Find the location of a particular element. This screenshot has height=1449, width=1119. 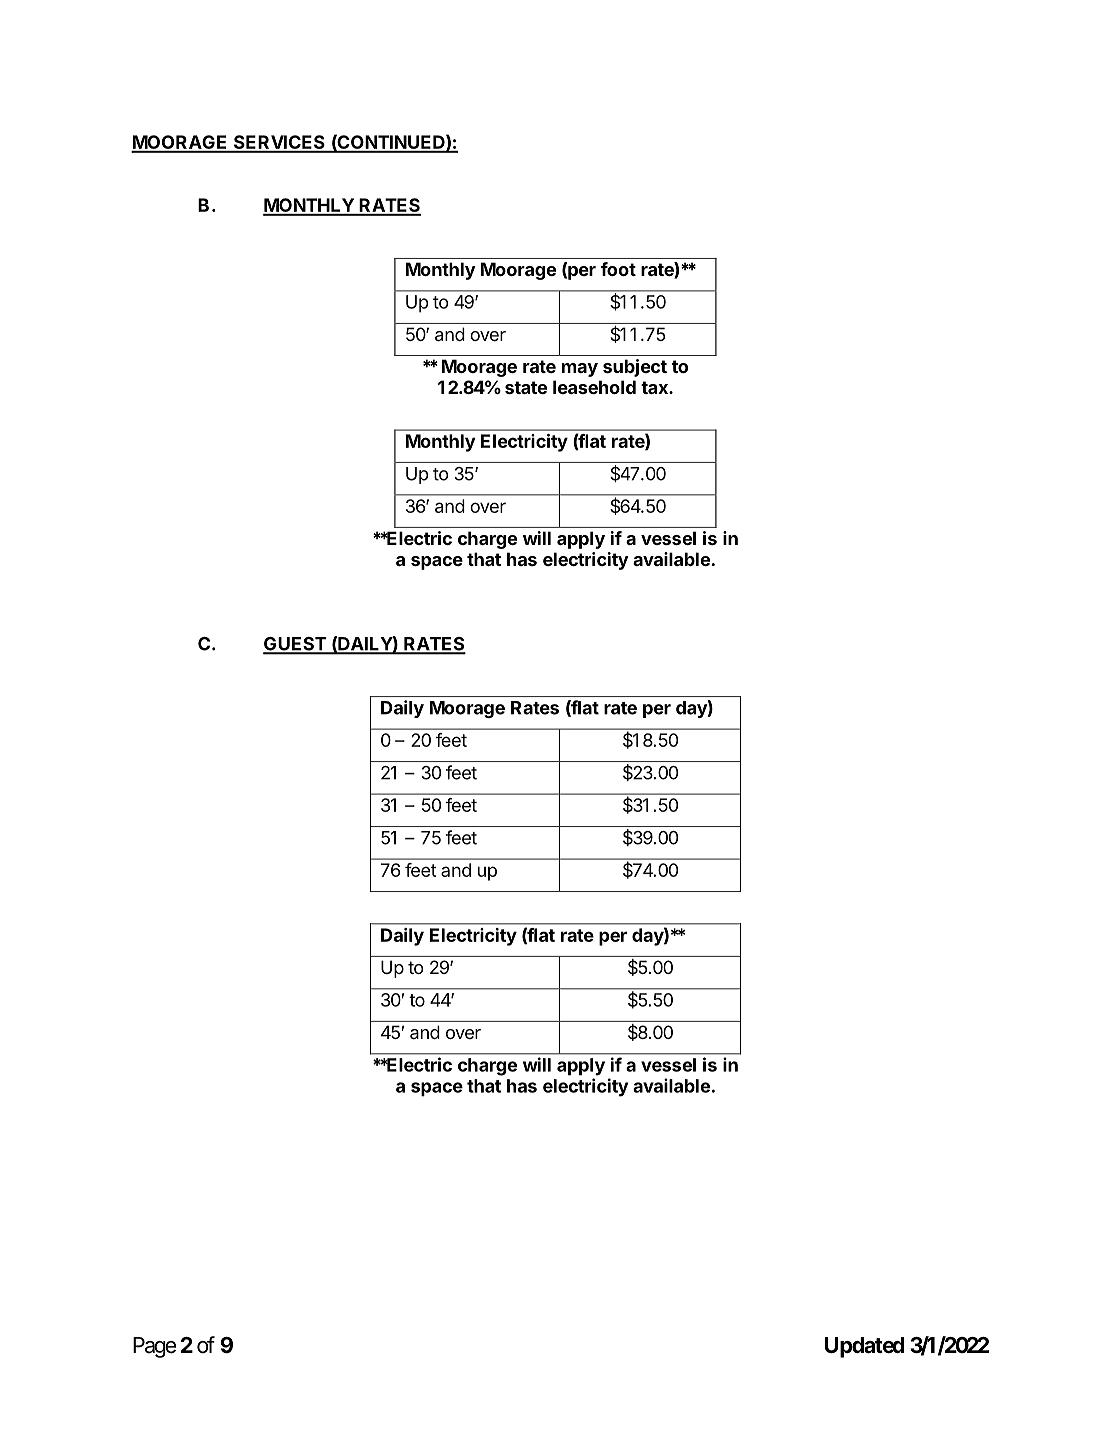

foot is located at coordinates (618, 269).
